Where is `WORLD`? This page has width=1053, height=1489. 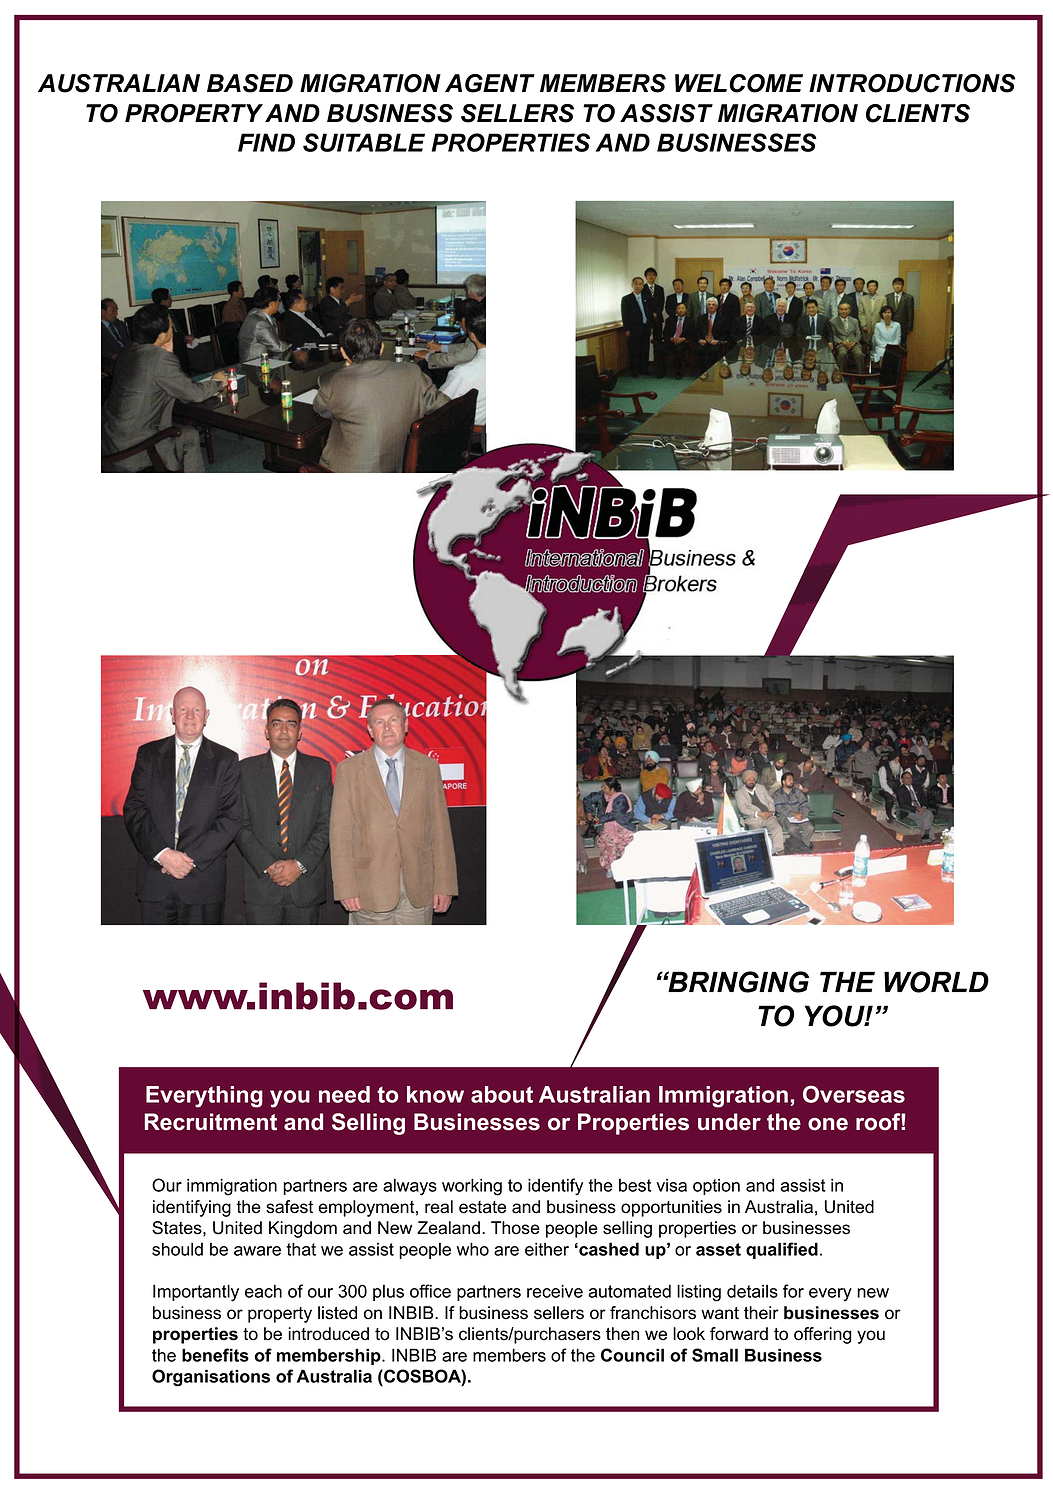 WORLD is located at coordinates (936, 982).
